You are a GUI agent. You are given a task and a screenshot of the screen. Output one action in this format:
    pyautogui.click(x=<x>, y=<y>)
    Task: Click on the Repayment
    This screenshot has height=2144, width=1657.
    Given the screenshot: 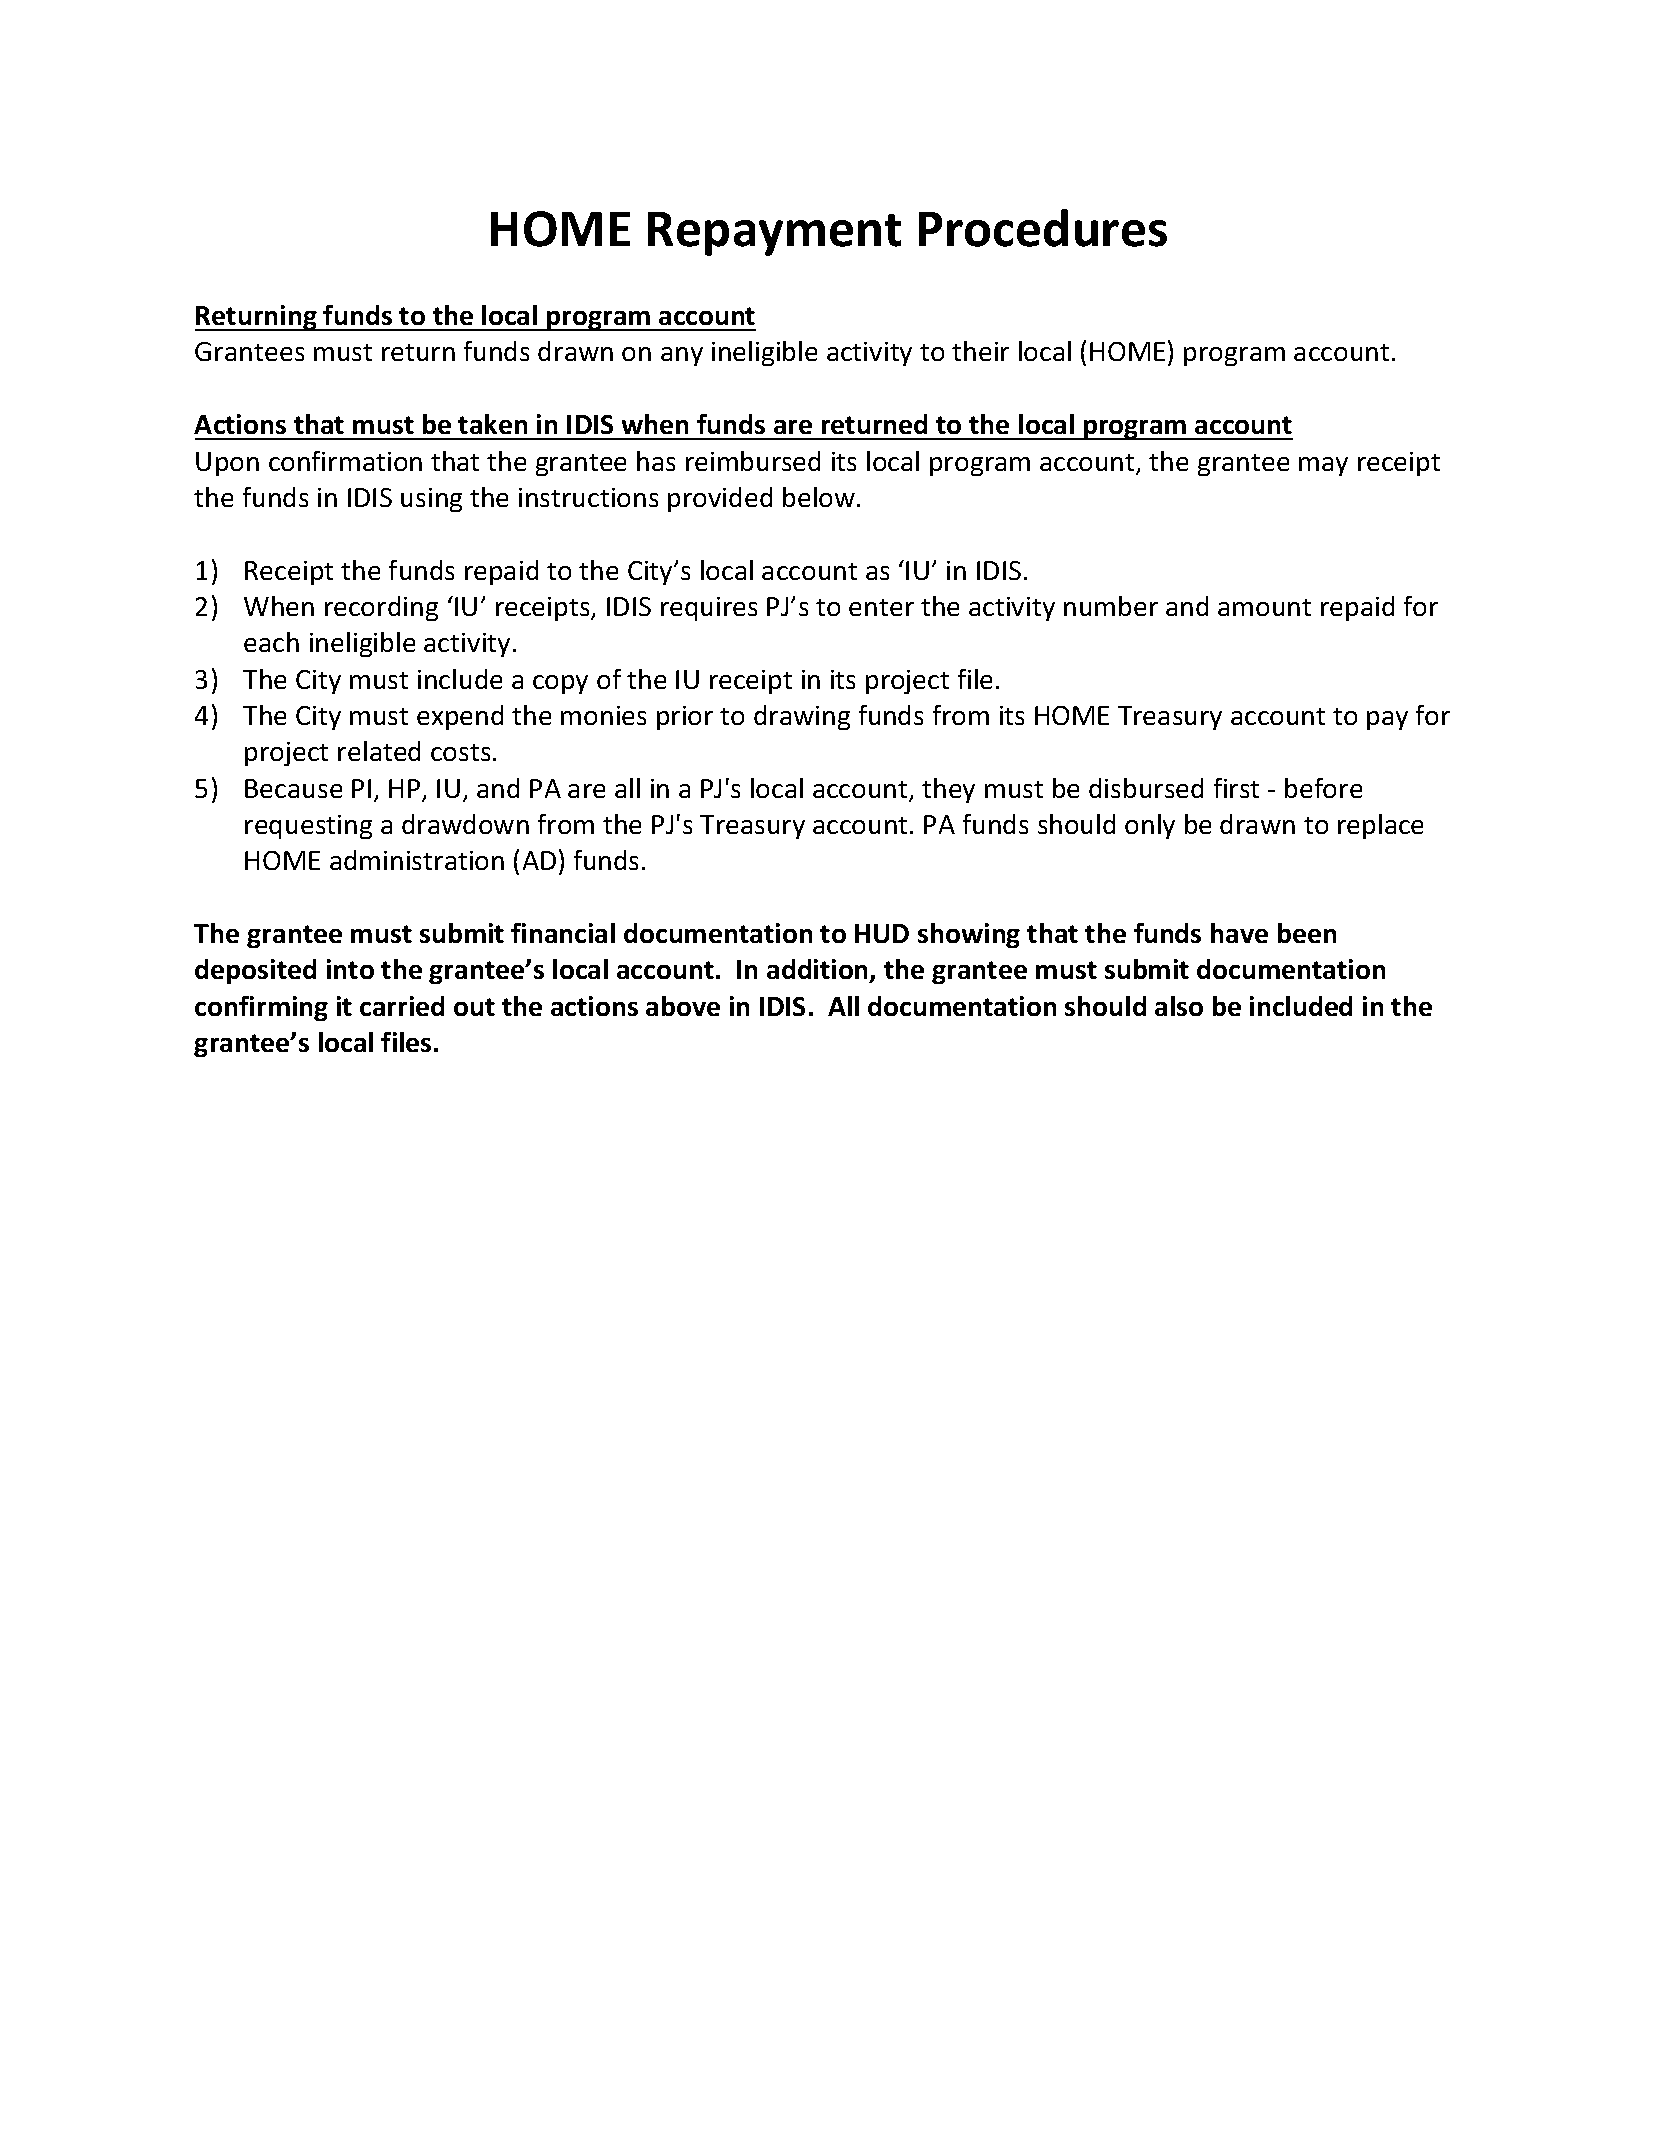 What is the action you would take?
    pyautogui.click(x=774, y=234)
